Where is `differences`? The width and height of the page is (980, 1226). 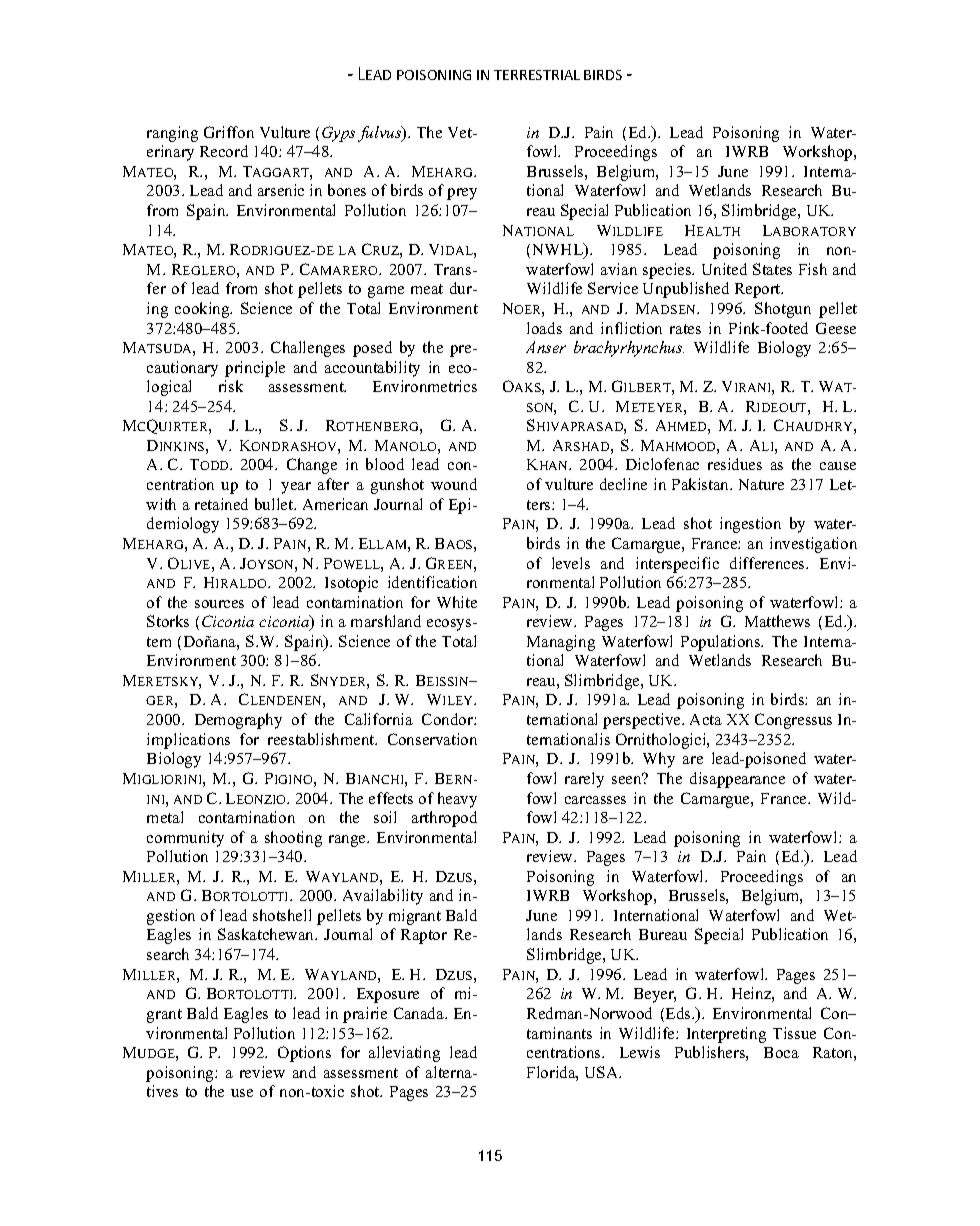
differences is located at coordinates (768, 563).
